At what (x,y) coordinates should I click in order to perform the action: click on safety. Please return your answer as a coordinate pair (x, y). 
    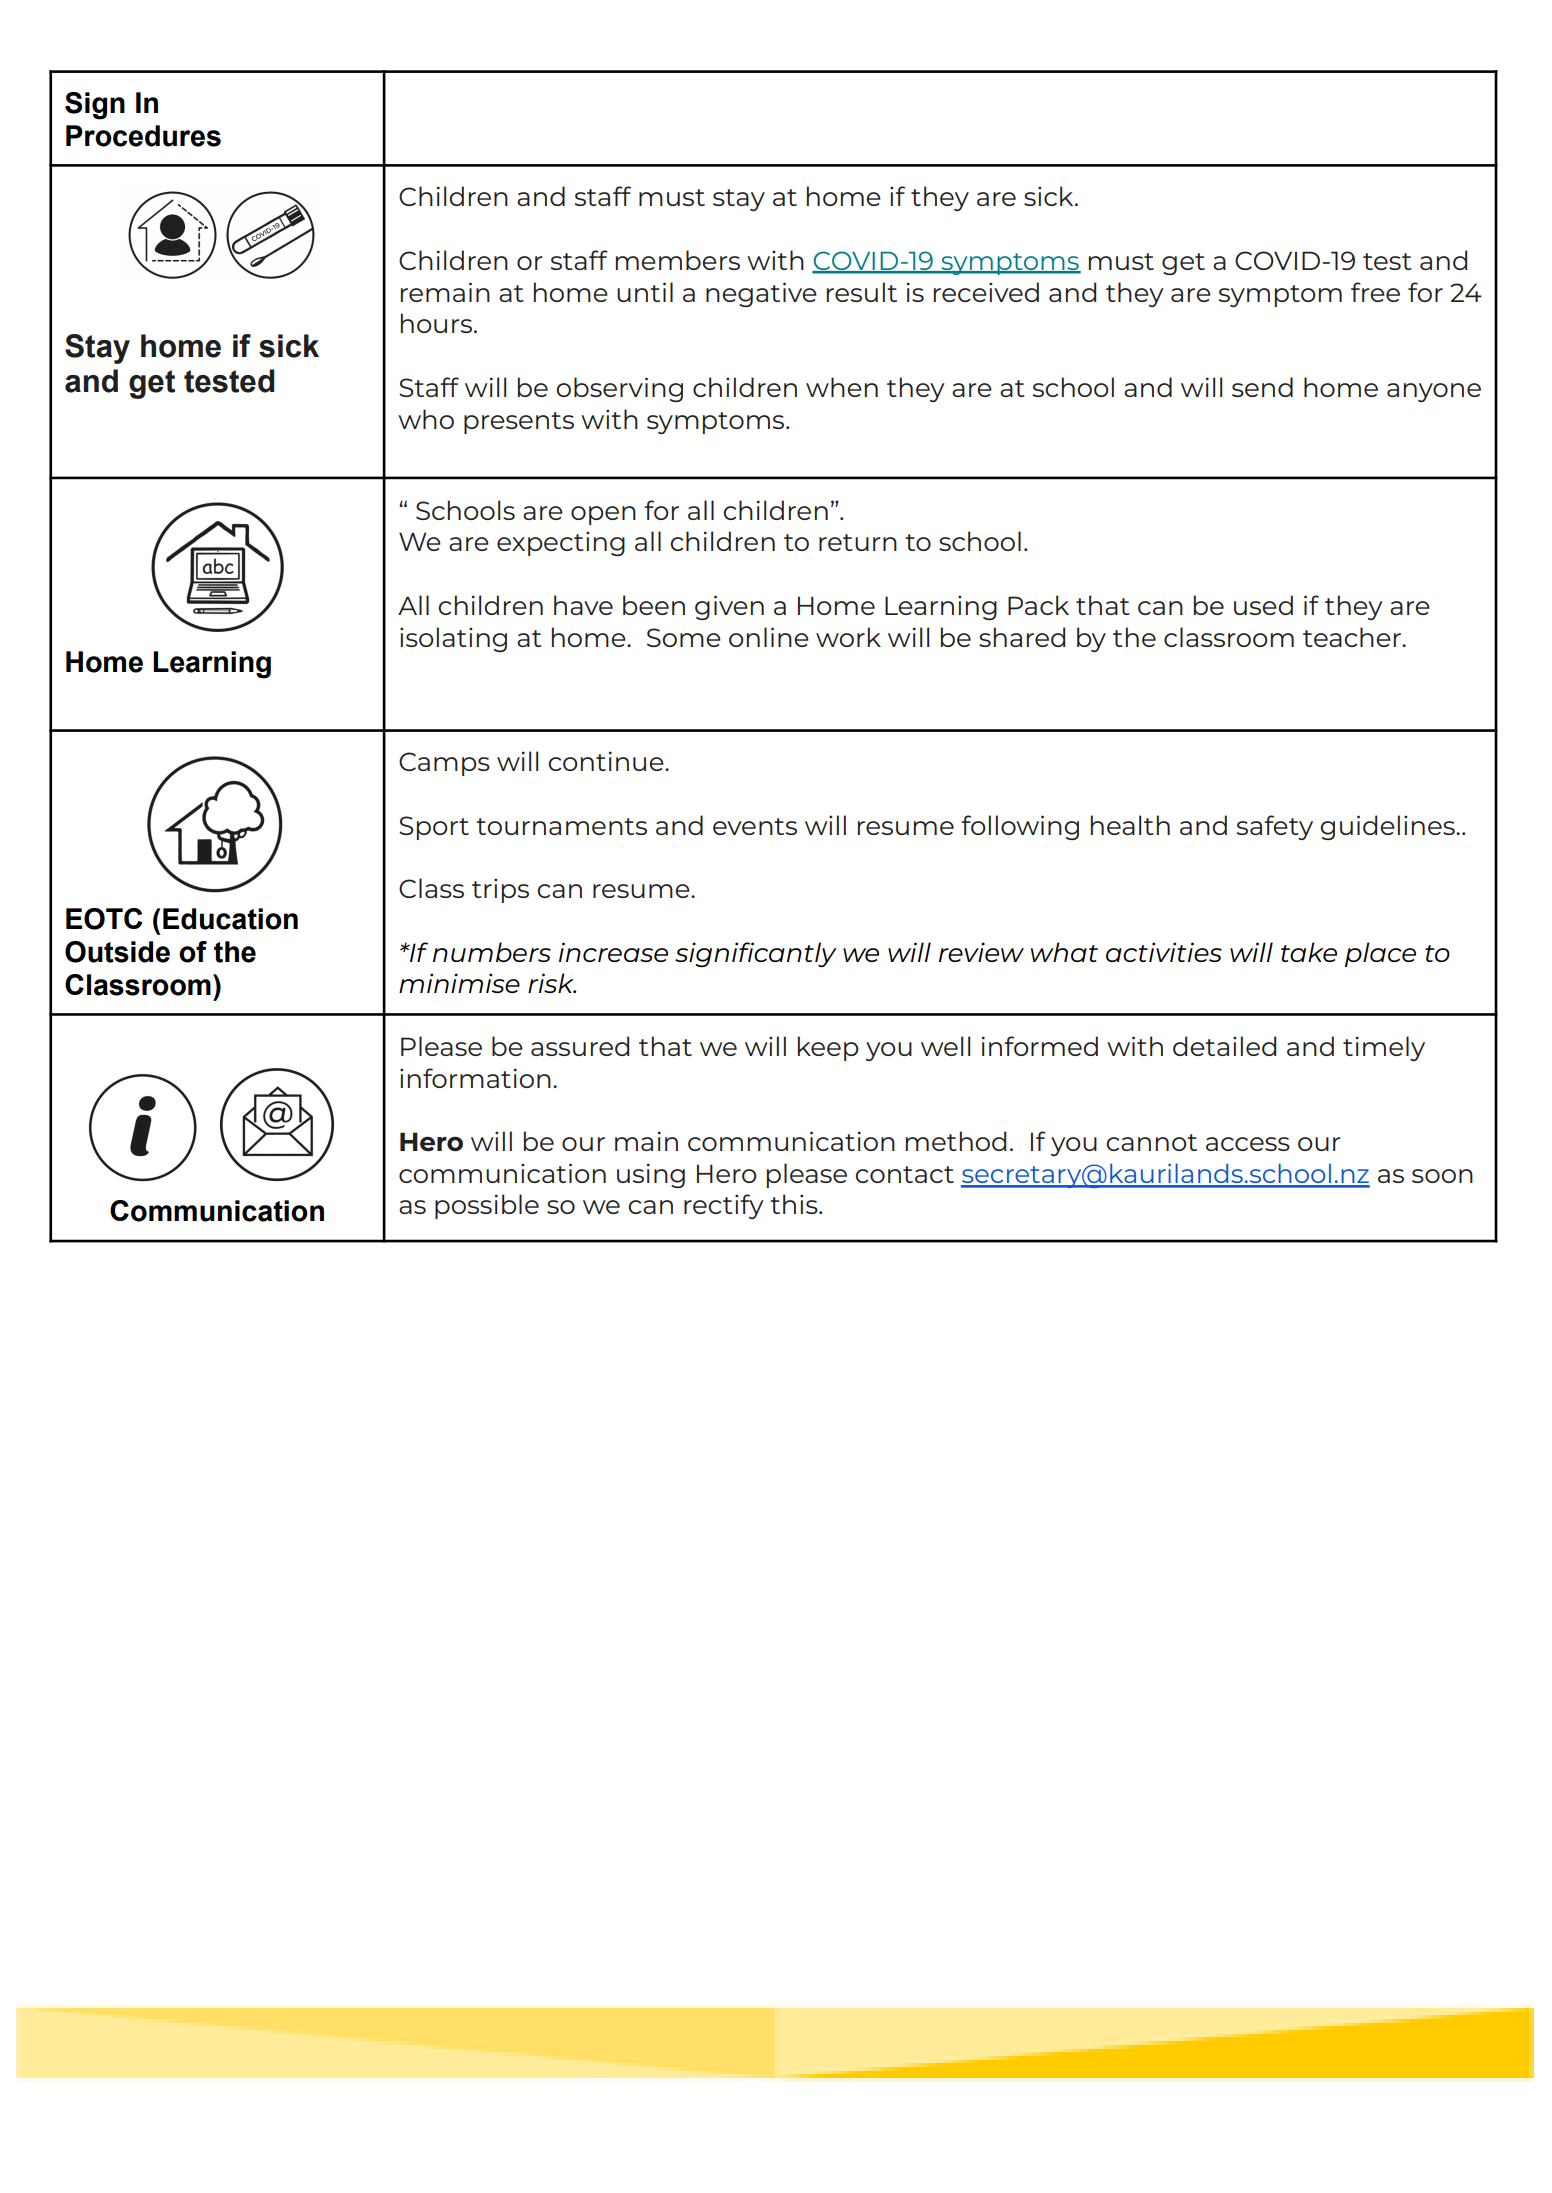
    Looking at the image, I should click on (1275, 827).
